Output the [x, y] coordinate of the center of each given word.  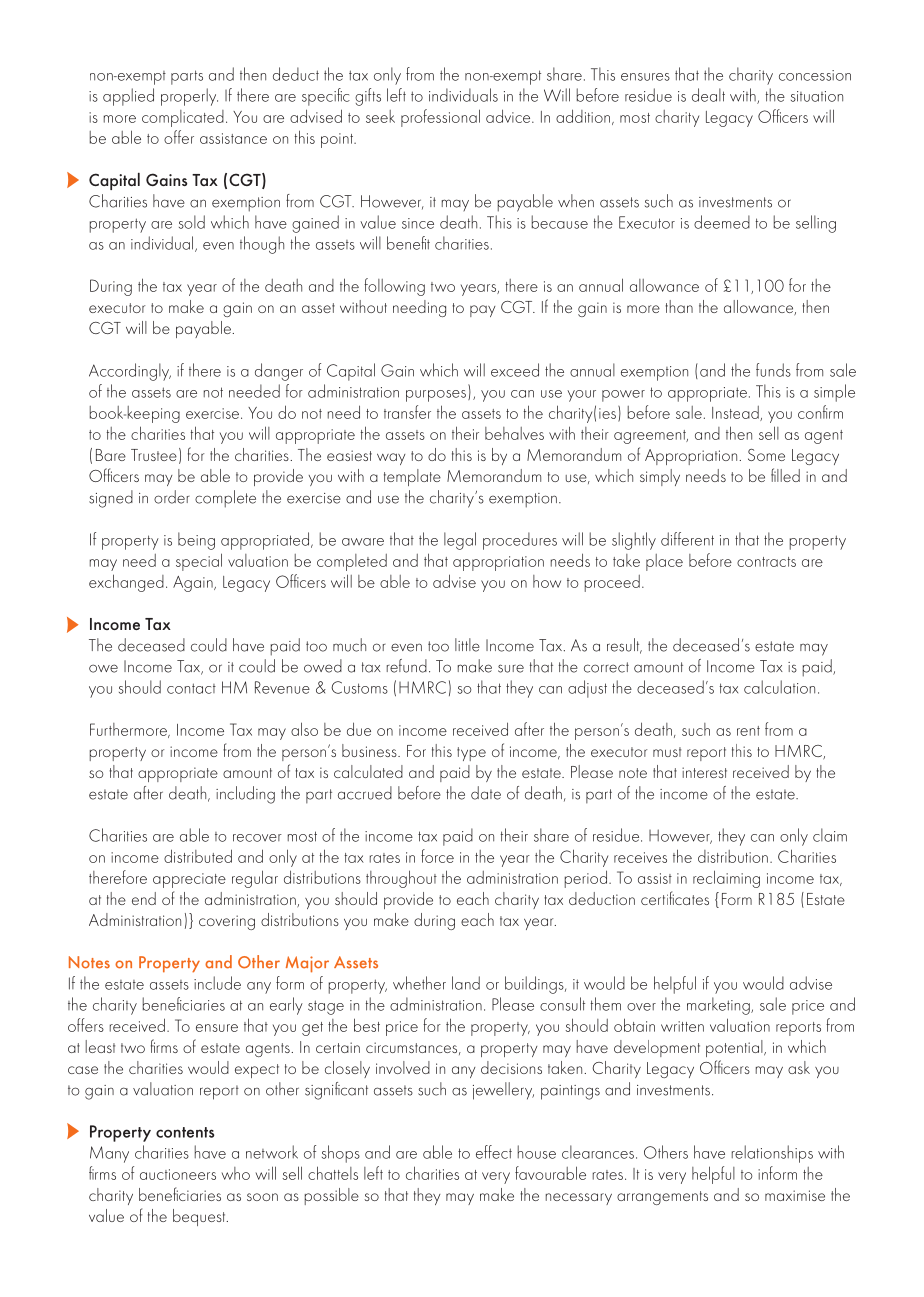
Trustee [154, 455]
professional [440, 118]
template [412, 477]
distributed [198, 856]
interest [704, 772]
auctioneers [178, 1174]
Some [766, 455]
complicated [183, 118]
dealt [708, 95]
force [437, 856]
